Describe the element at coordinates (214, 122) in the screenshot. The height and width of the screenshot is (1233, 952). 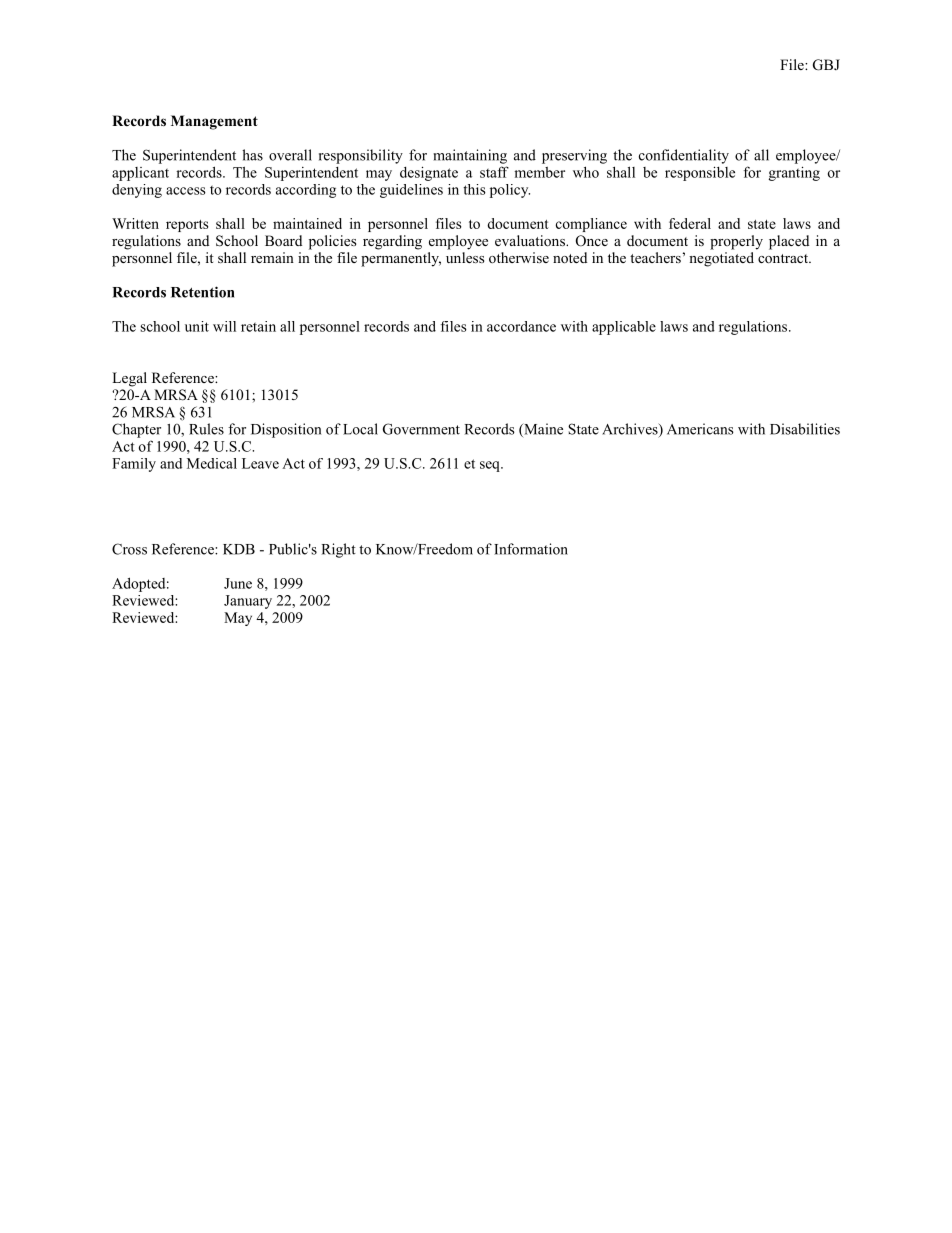
I see `Management` at that location.
